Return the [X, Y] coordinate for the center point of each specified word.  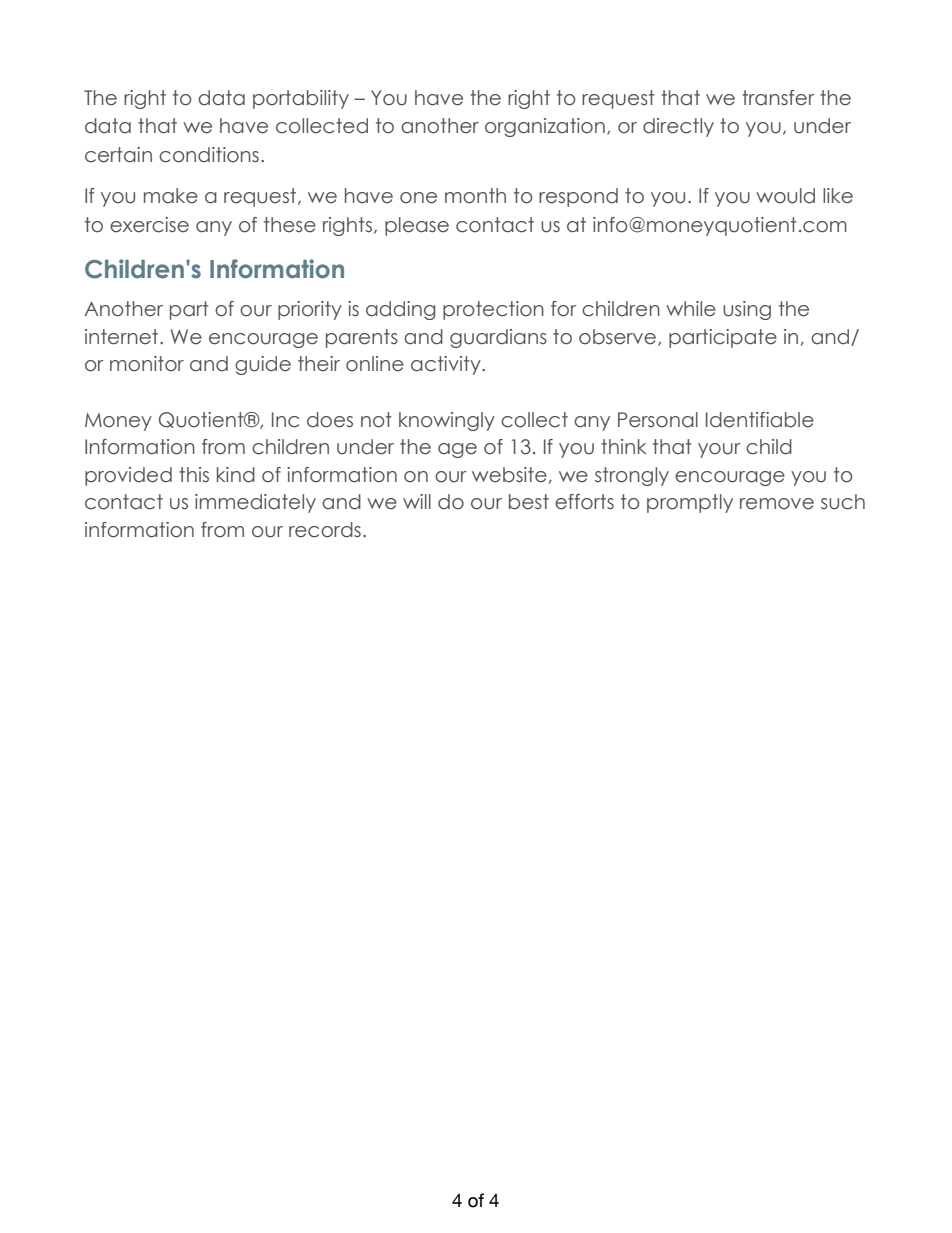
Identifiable [760, 420]
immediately [255, 503]
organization [545, 127]
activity [447, 365]
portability [301, 99]
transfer [778, 98]
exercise [149, 225]
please [417, 226]
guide [263, 365]
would [785, 196]
